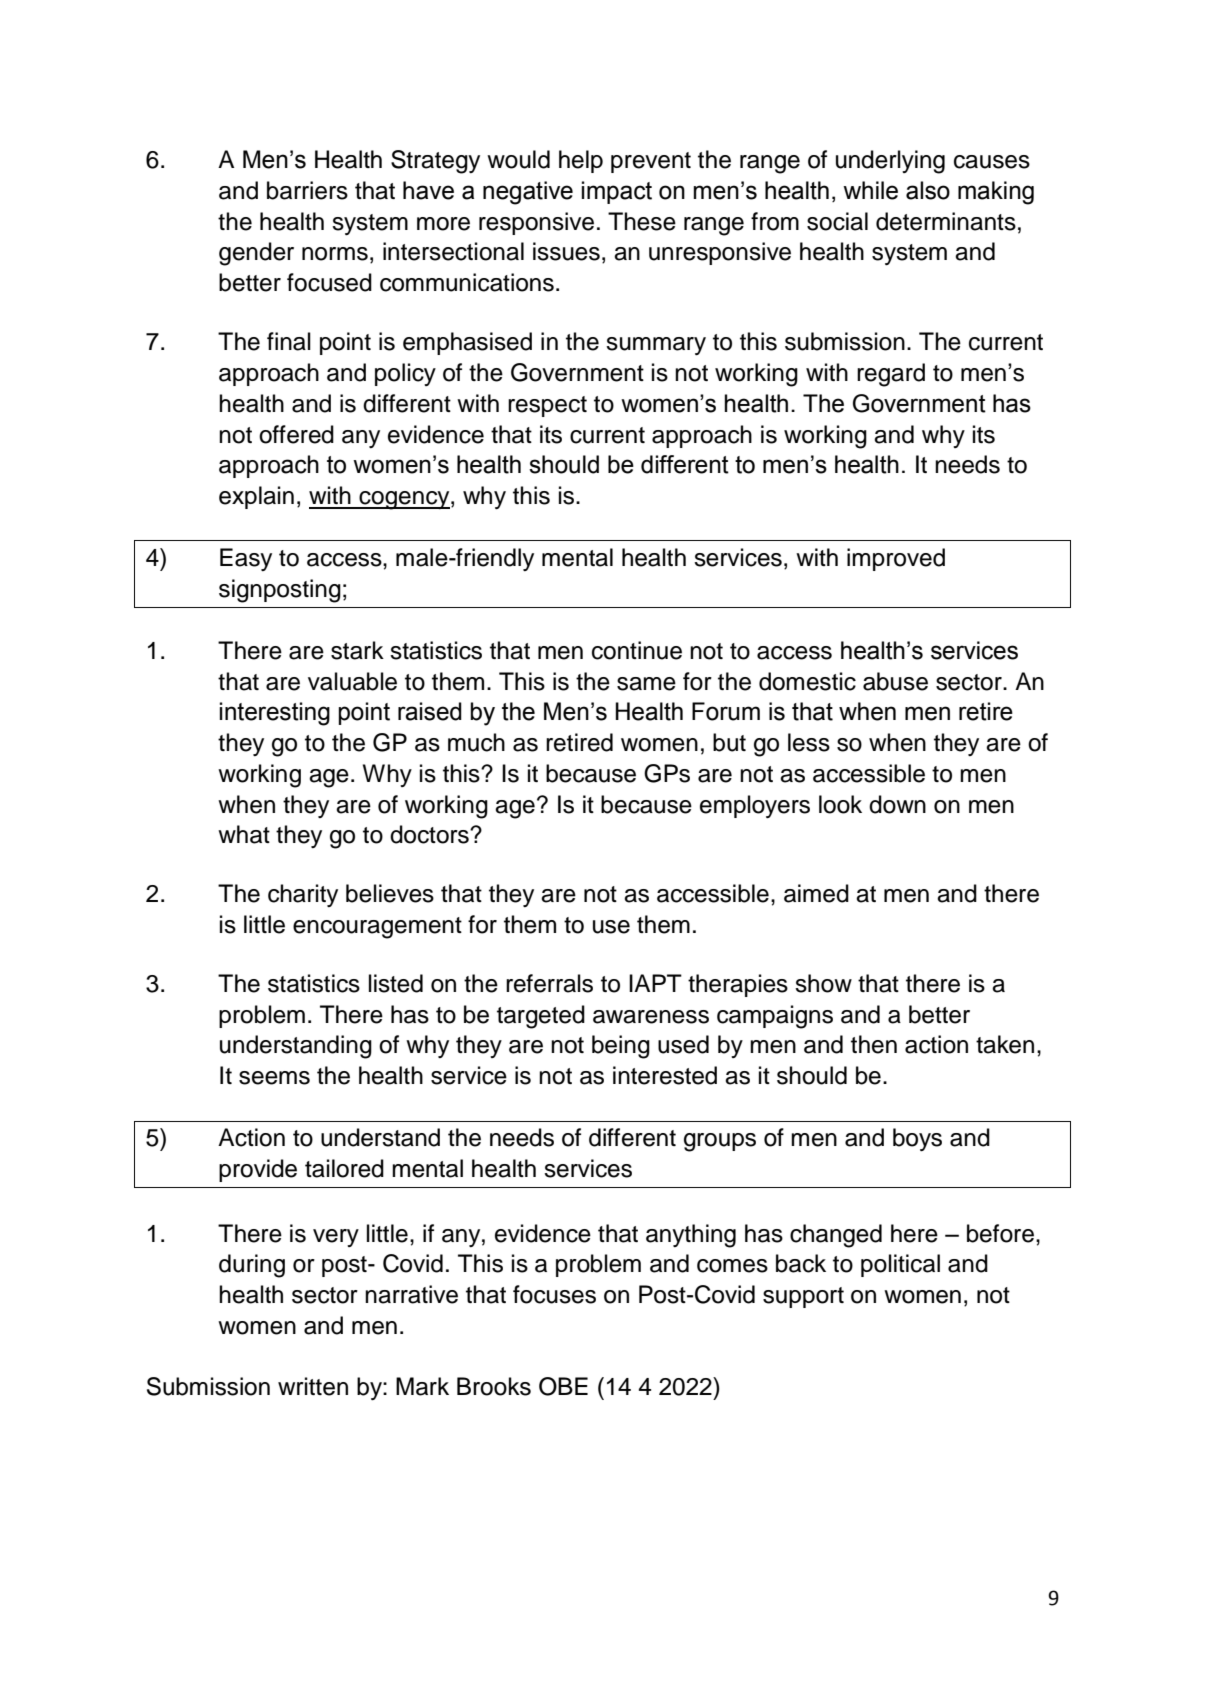  What do you see at coordinates (729, 742) in the document?
I see `but` at bounding box center [729, 742].
